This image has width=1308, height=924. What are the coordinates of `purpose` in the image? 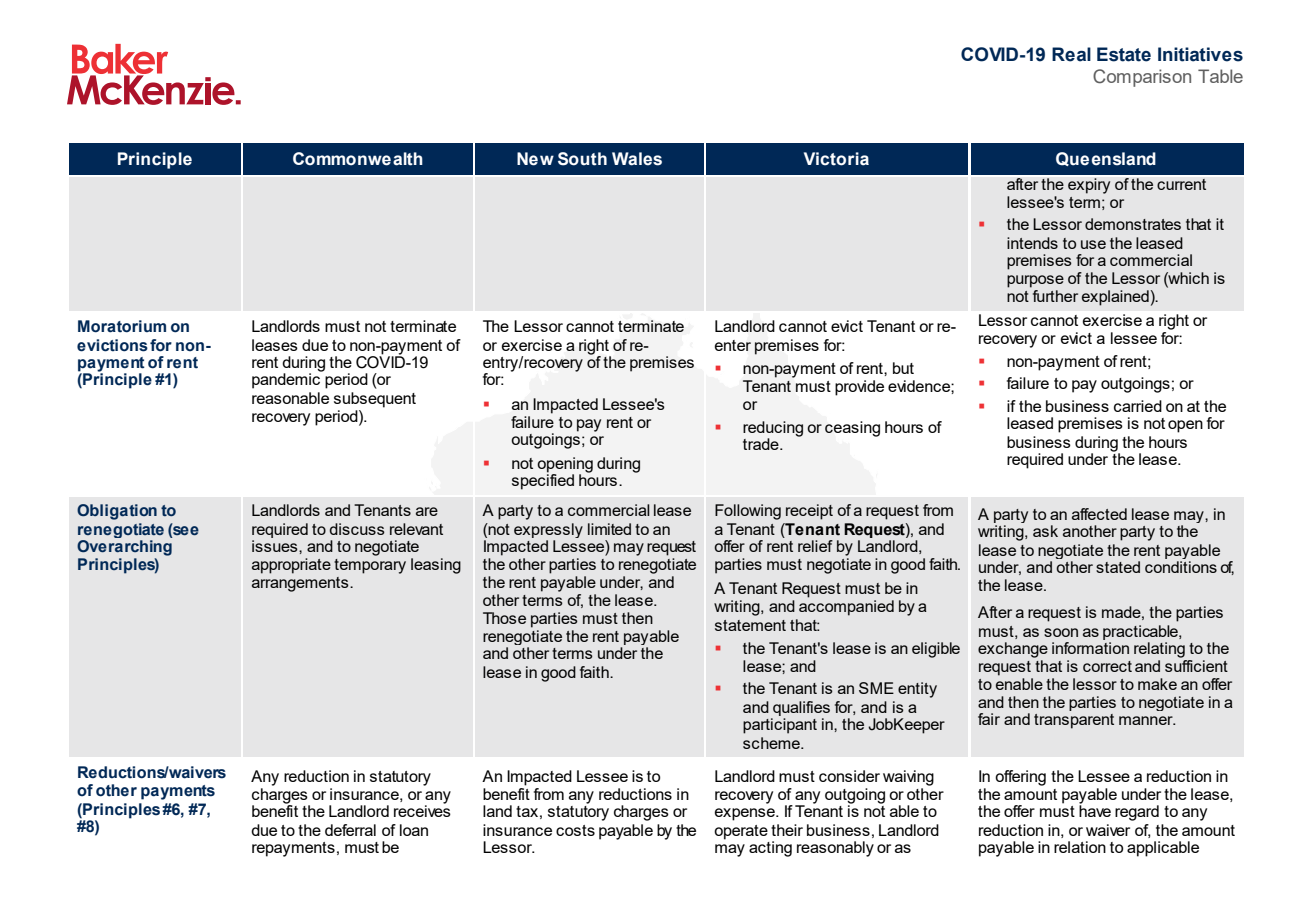 It's located at (1035, 281).
